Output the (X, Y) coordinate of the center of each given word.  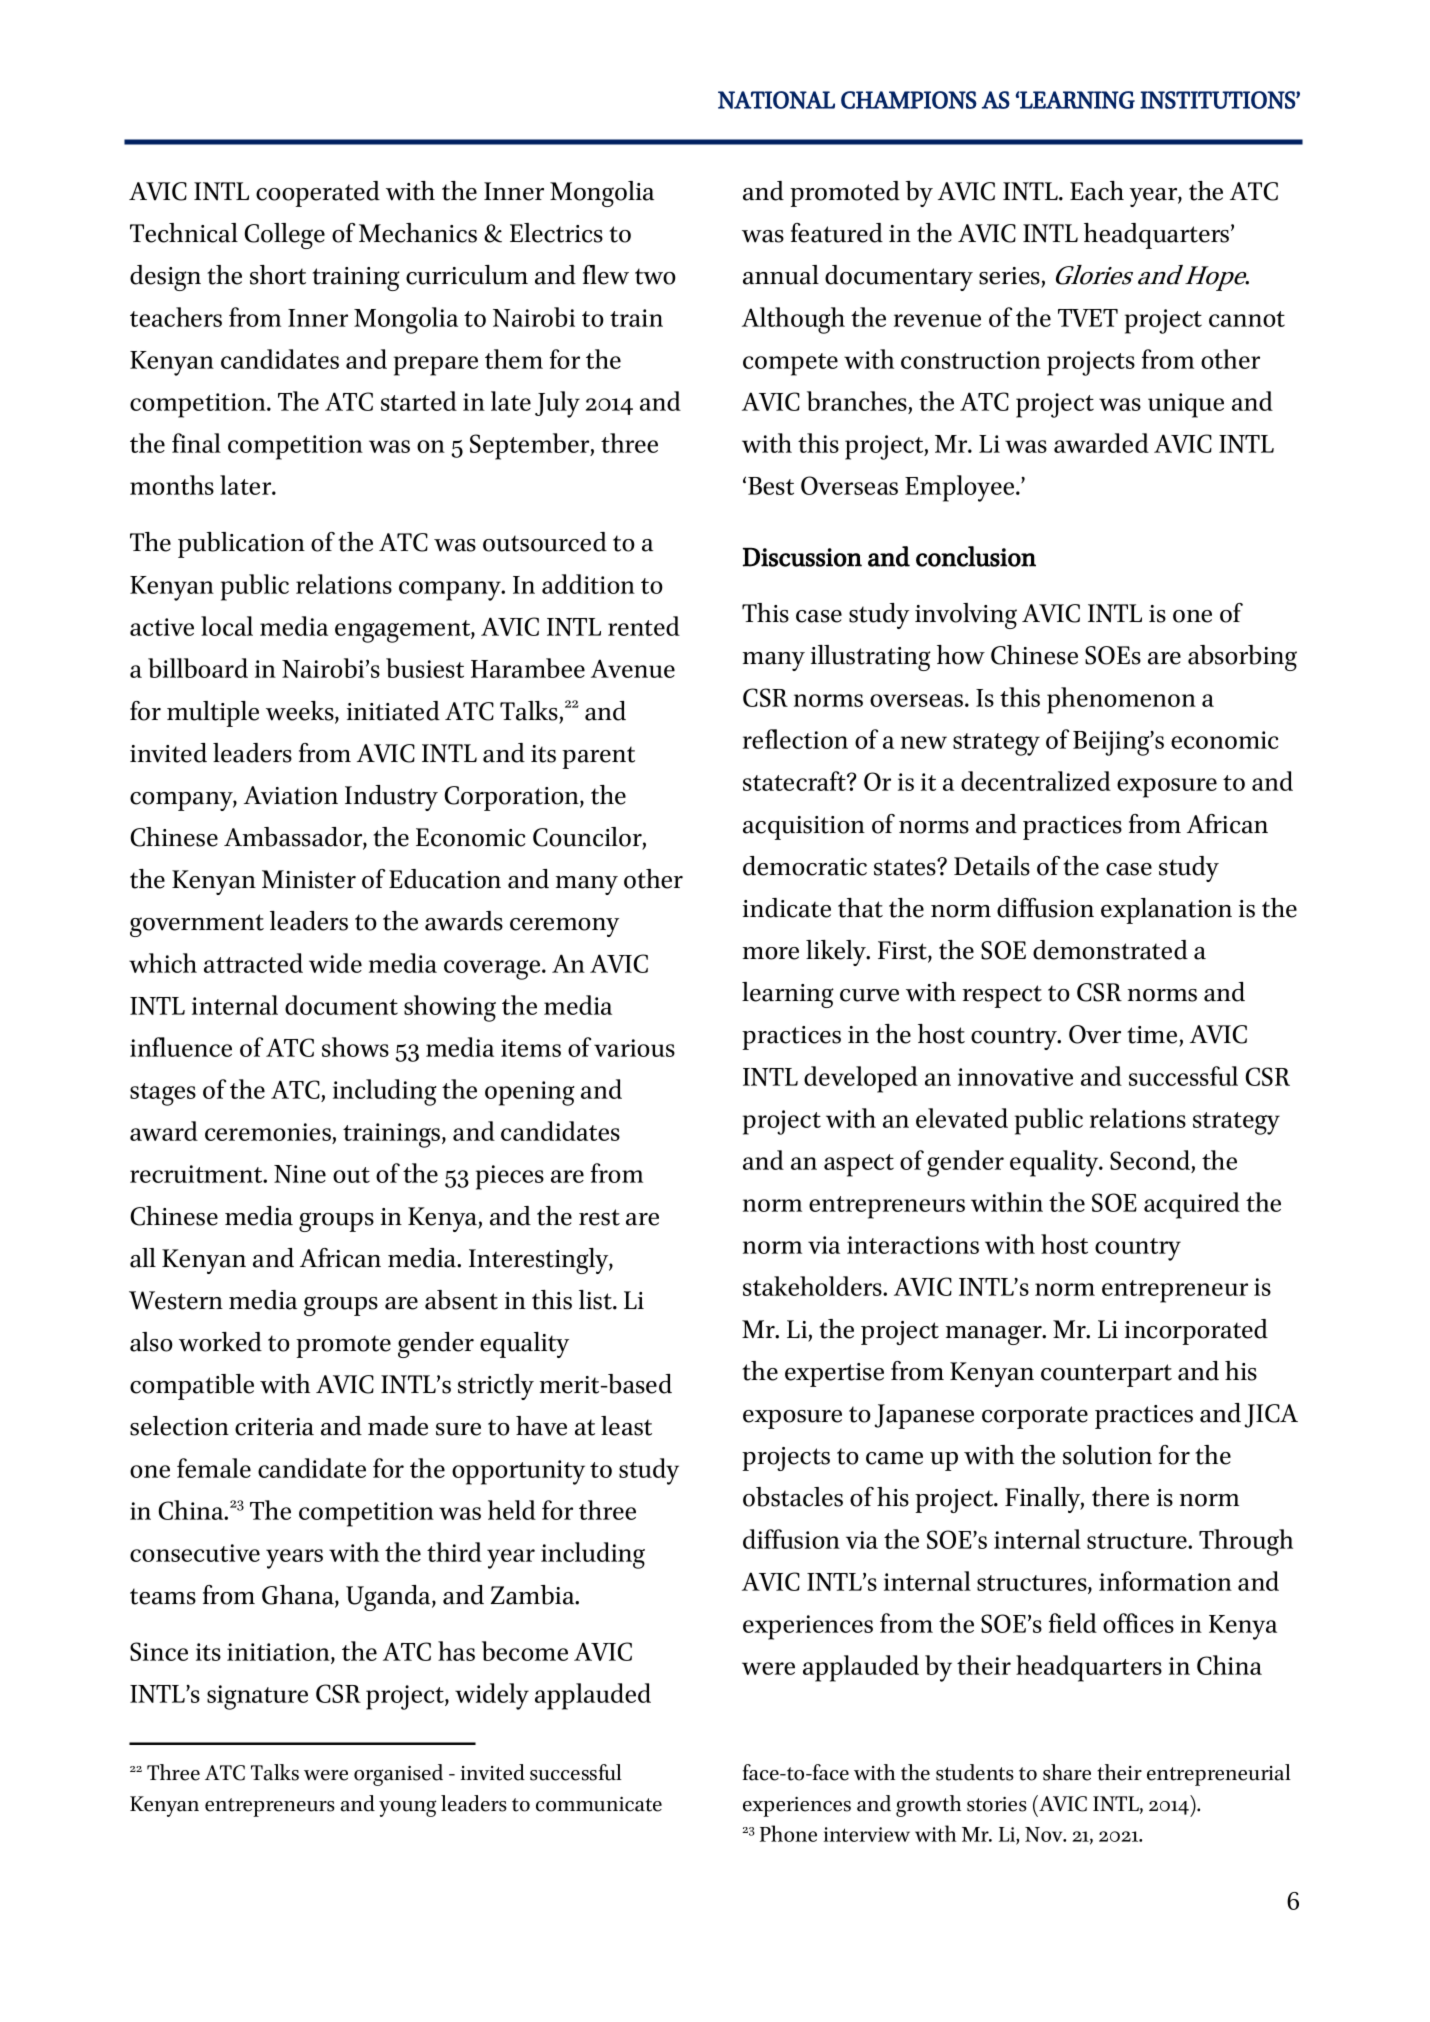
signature (257, 1697)
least (626, 1426)
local (227, 626)
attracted (253, 963)
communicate (599, 1804)
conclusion (976, 556)
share (1067, 1772)
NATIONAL (776, 100)
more (771, 953)
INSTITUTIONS (1218, 100)
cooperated (318, 194)
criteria (274, 1427)
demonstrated (1110, 950)
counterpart (1106, 1375)
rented (644, 626)
